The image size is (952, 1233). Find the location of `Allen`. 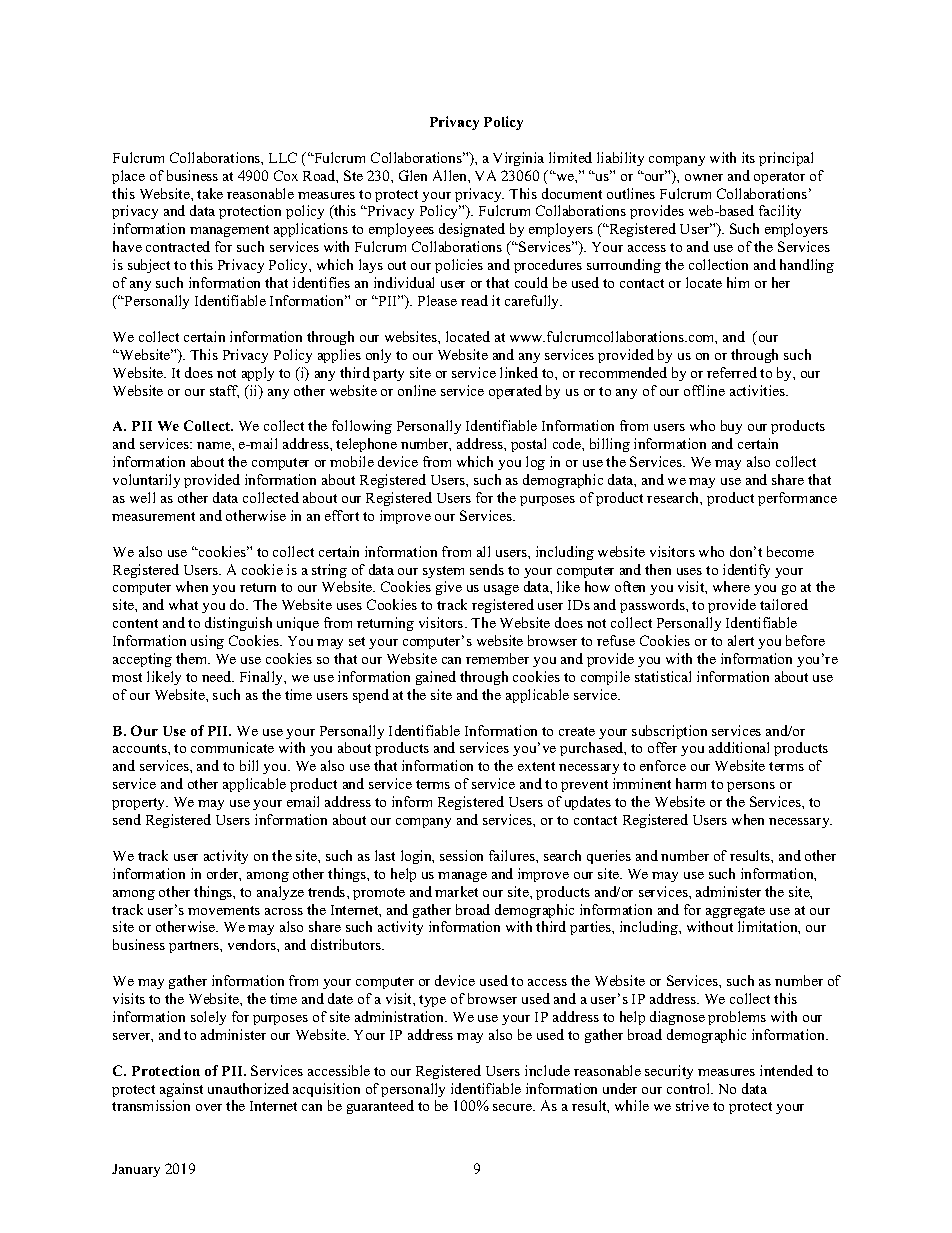

Allen is located at coordinates (451, 175).
